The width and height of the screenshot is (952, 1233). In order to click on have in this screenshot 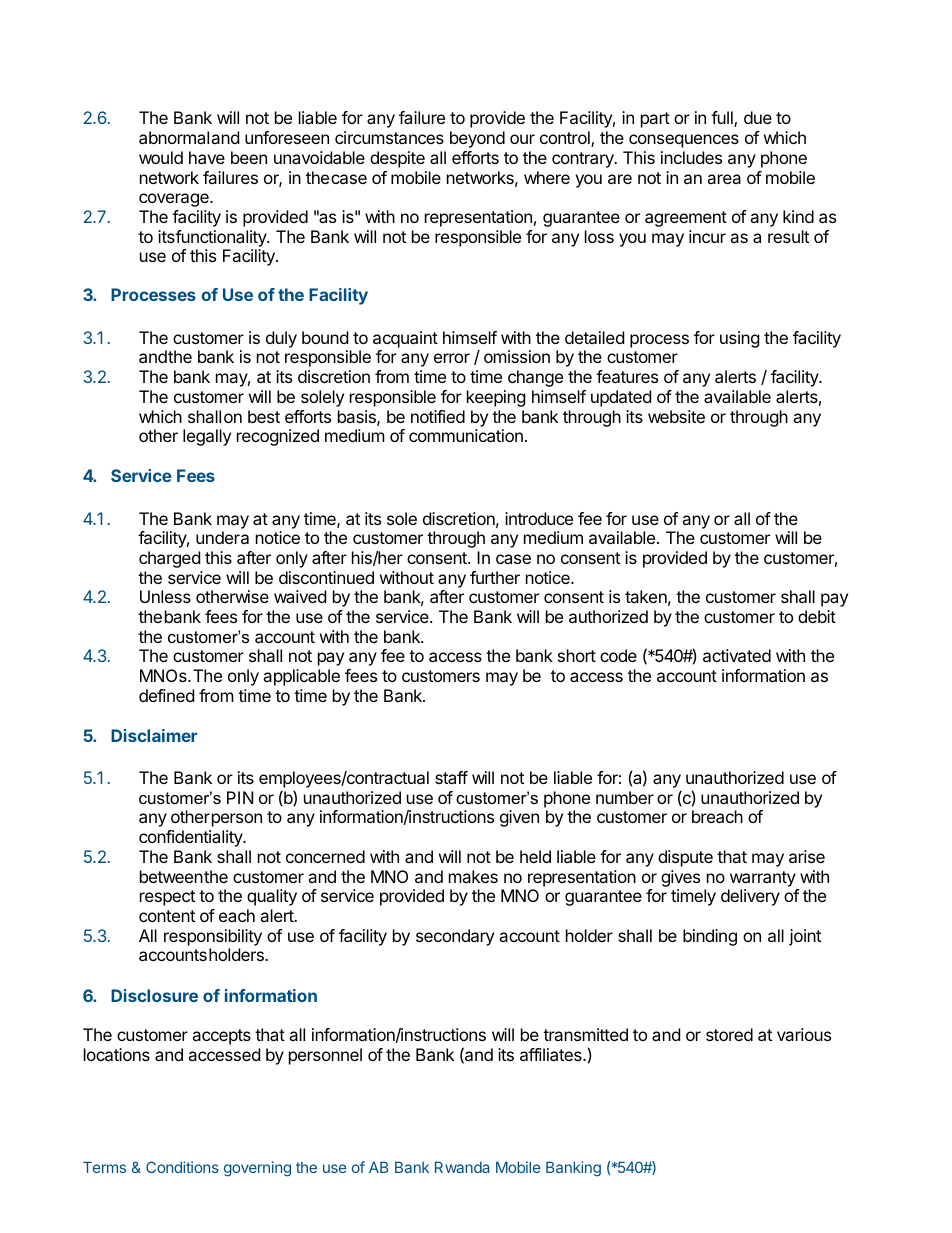, I will do `click(207, 157)`.
